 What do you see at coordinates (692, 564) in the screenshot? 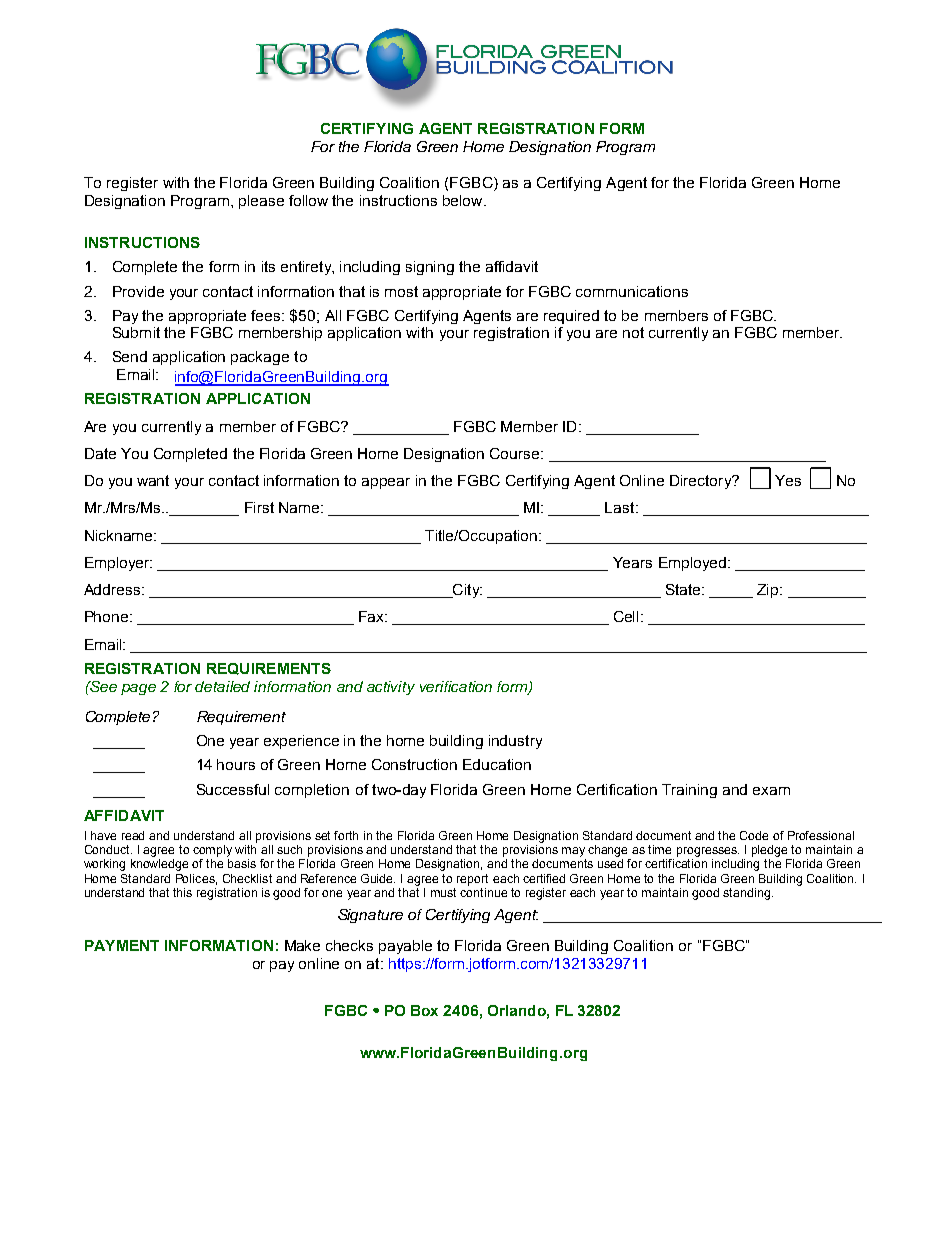
I see `Employed` at bounding box center [692, 564].
